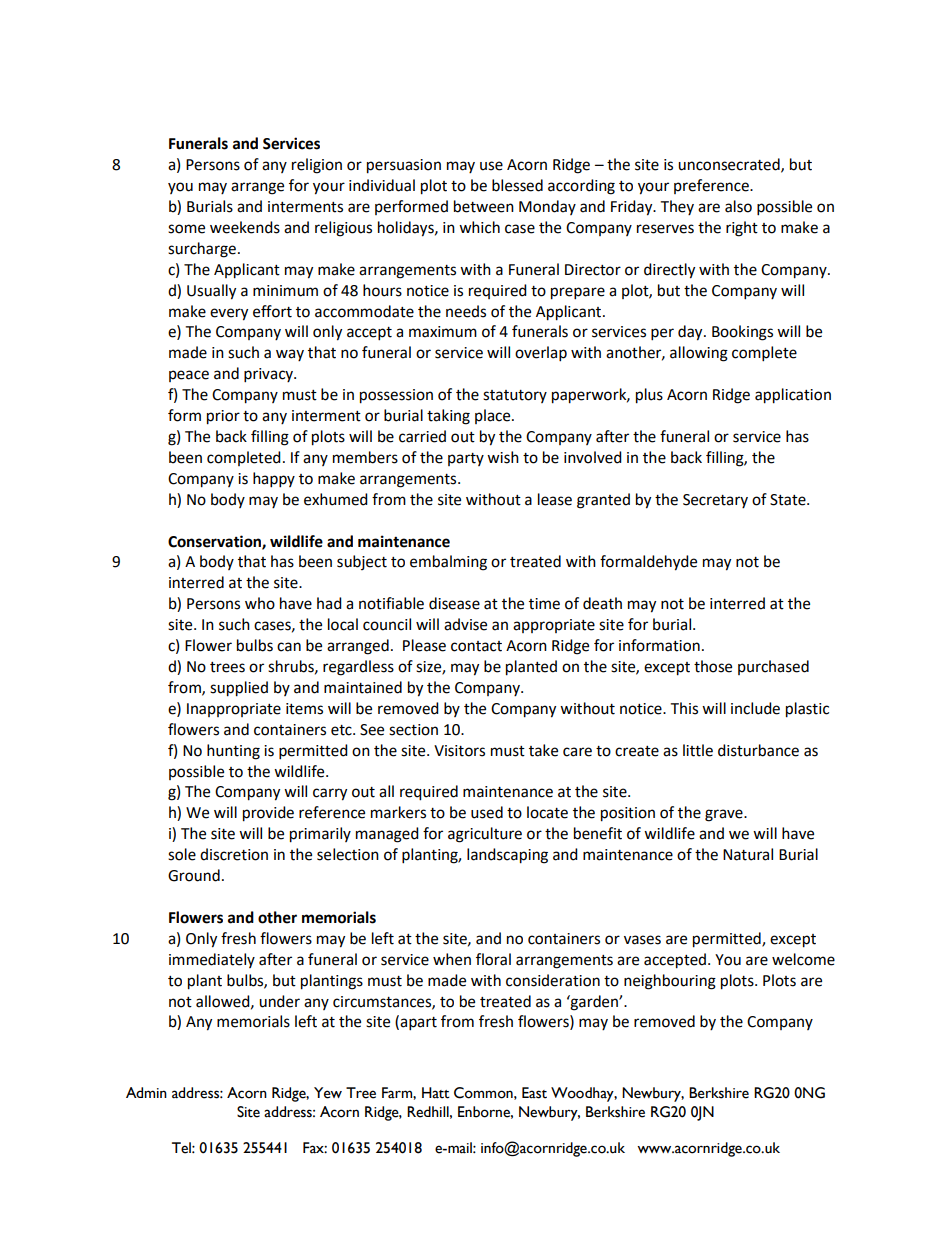 The height and width of the screenshot is (1233, 952). What do you see at coordinates (146, 1092) in the screenshot?
I see `Admin` at bounding box center [146, 1092].
